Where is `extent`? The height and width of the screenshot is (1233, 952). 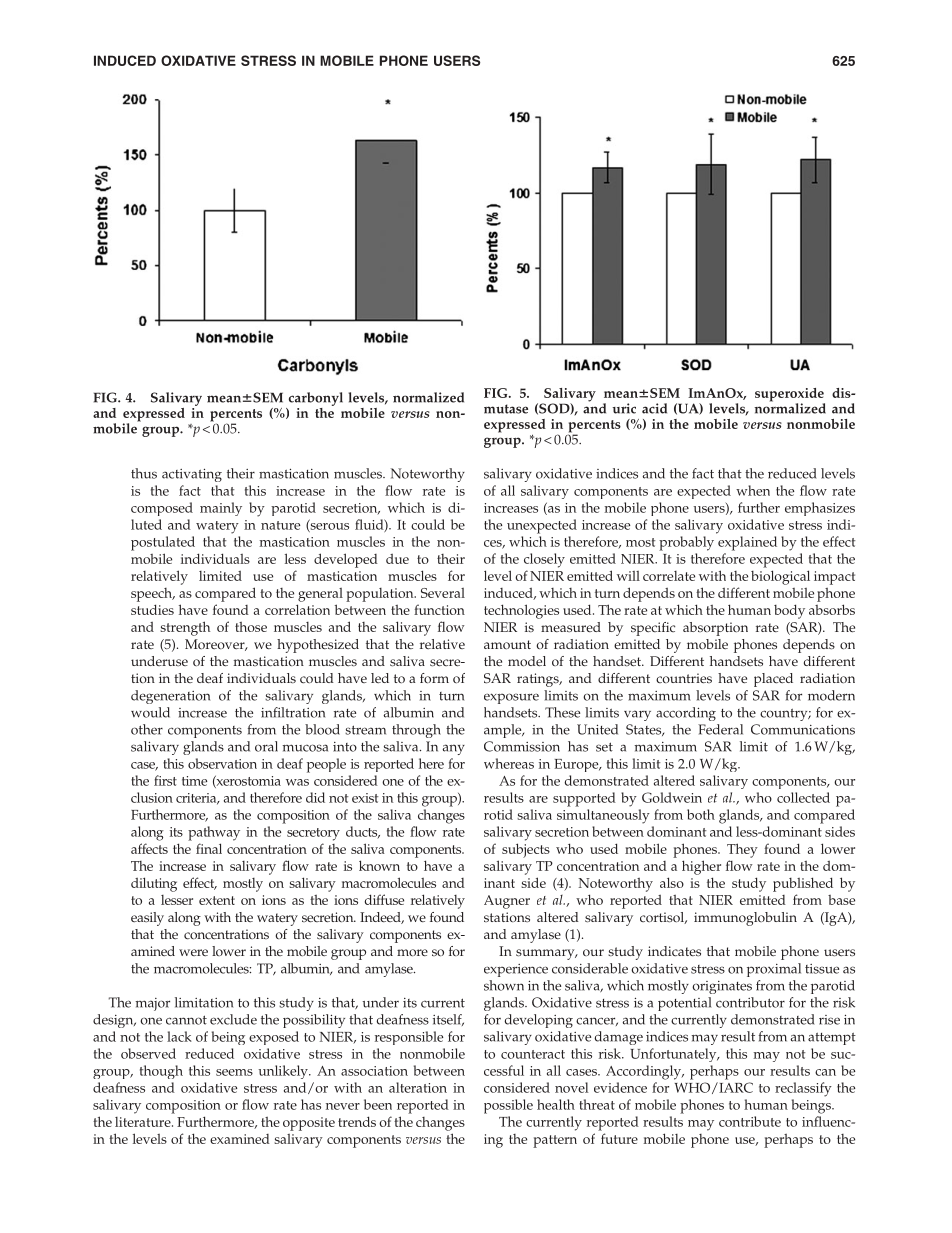
extent is located at coordinates (217, 900).
